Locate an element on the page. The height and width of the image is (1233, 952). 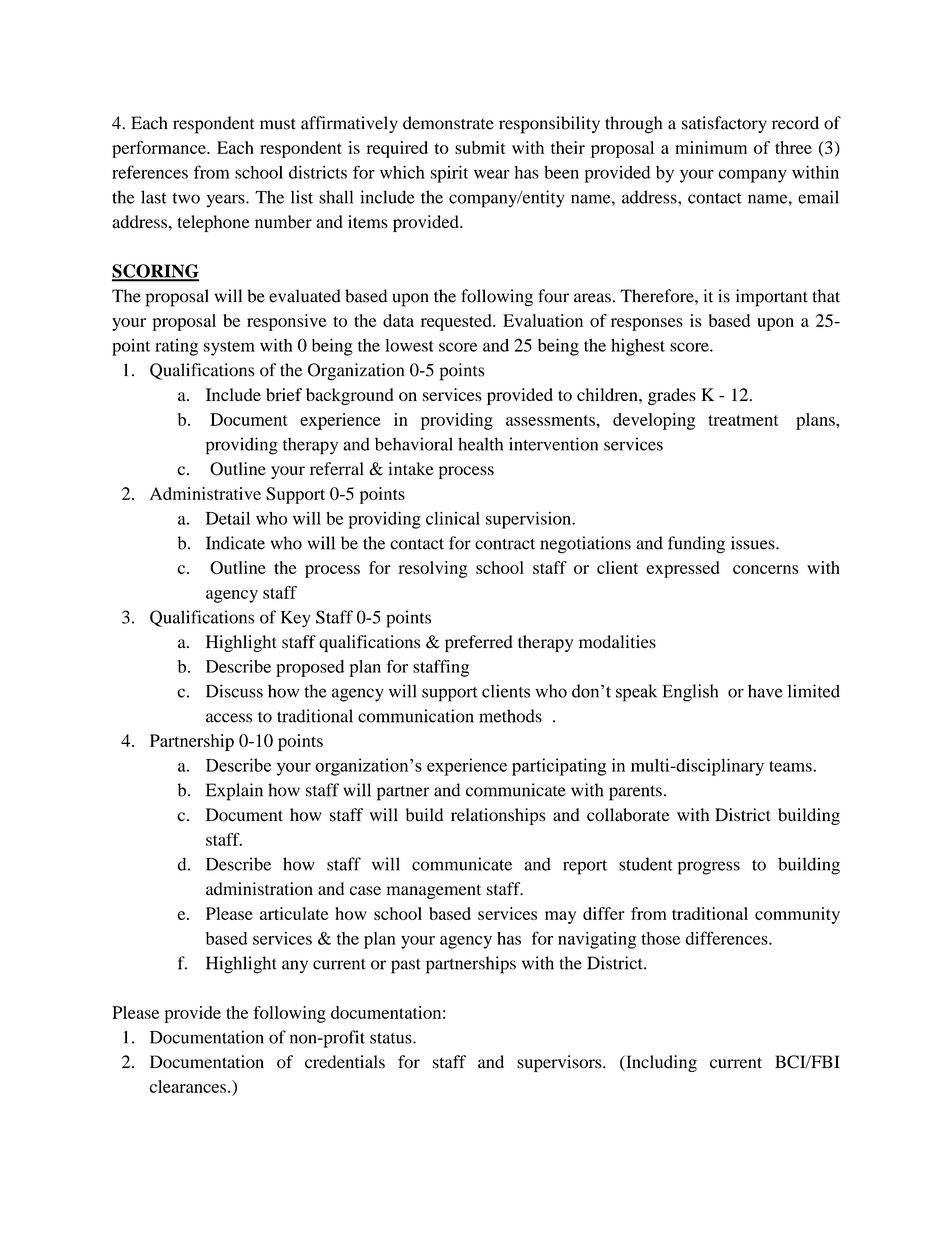
submit is located at coordinates (480, 147).
